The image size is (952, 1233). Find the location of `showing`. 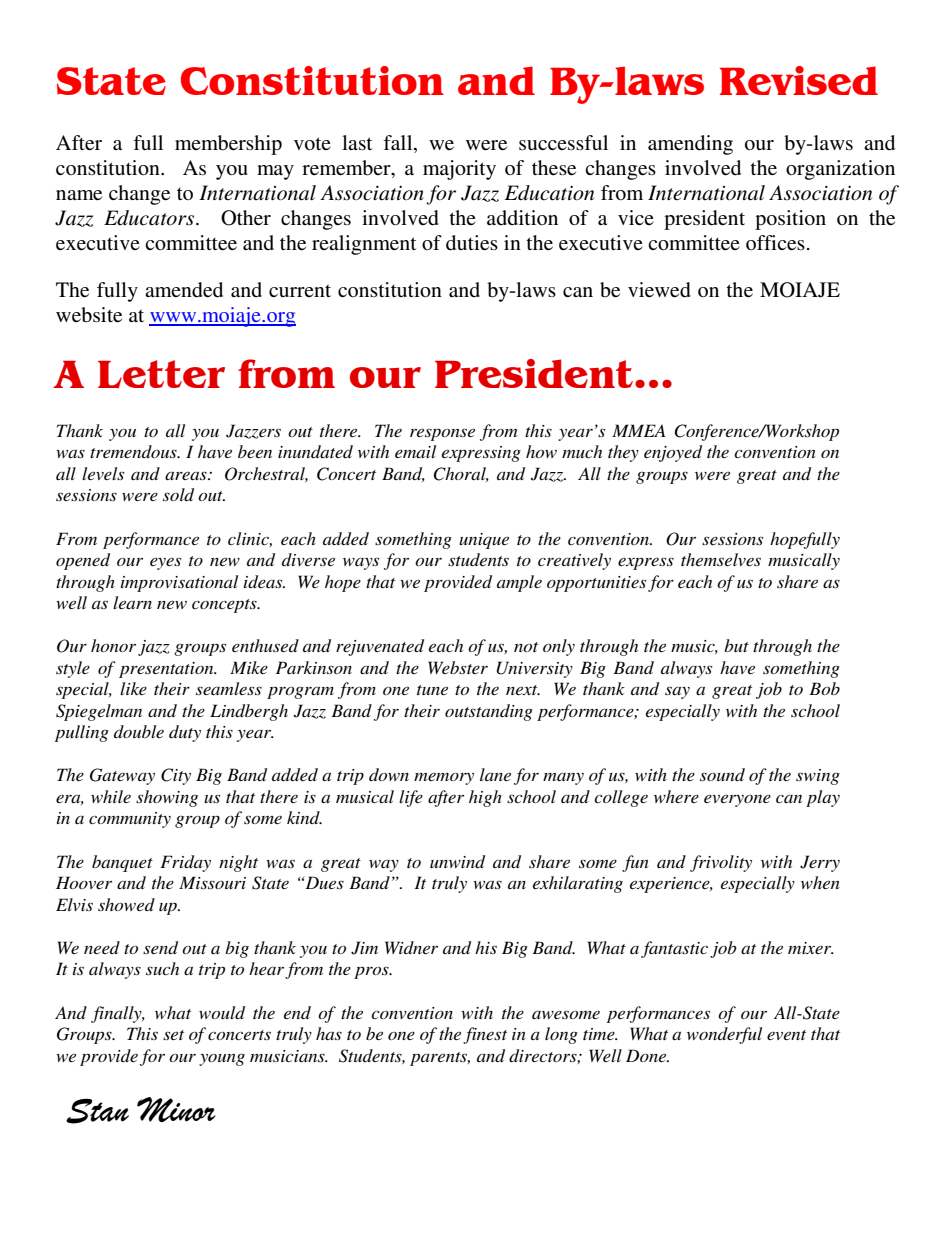

showing is located at coordinates (167, 798).
